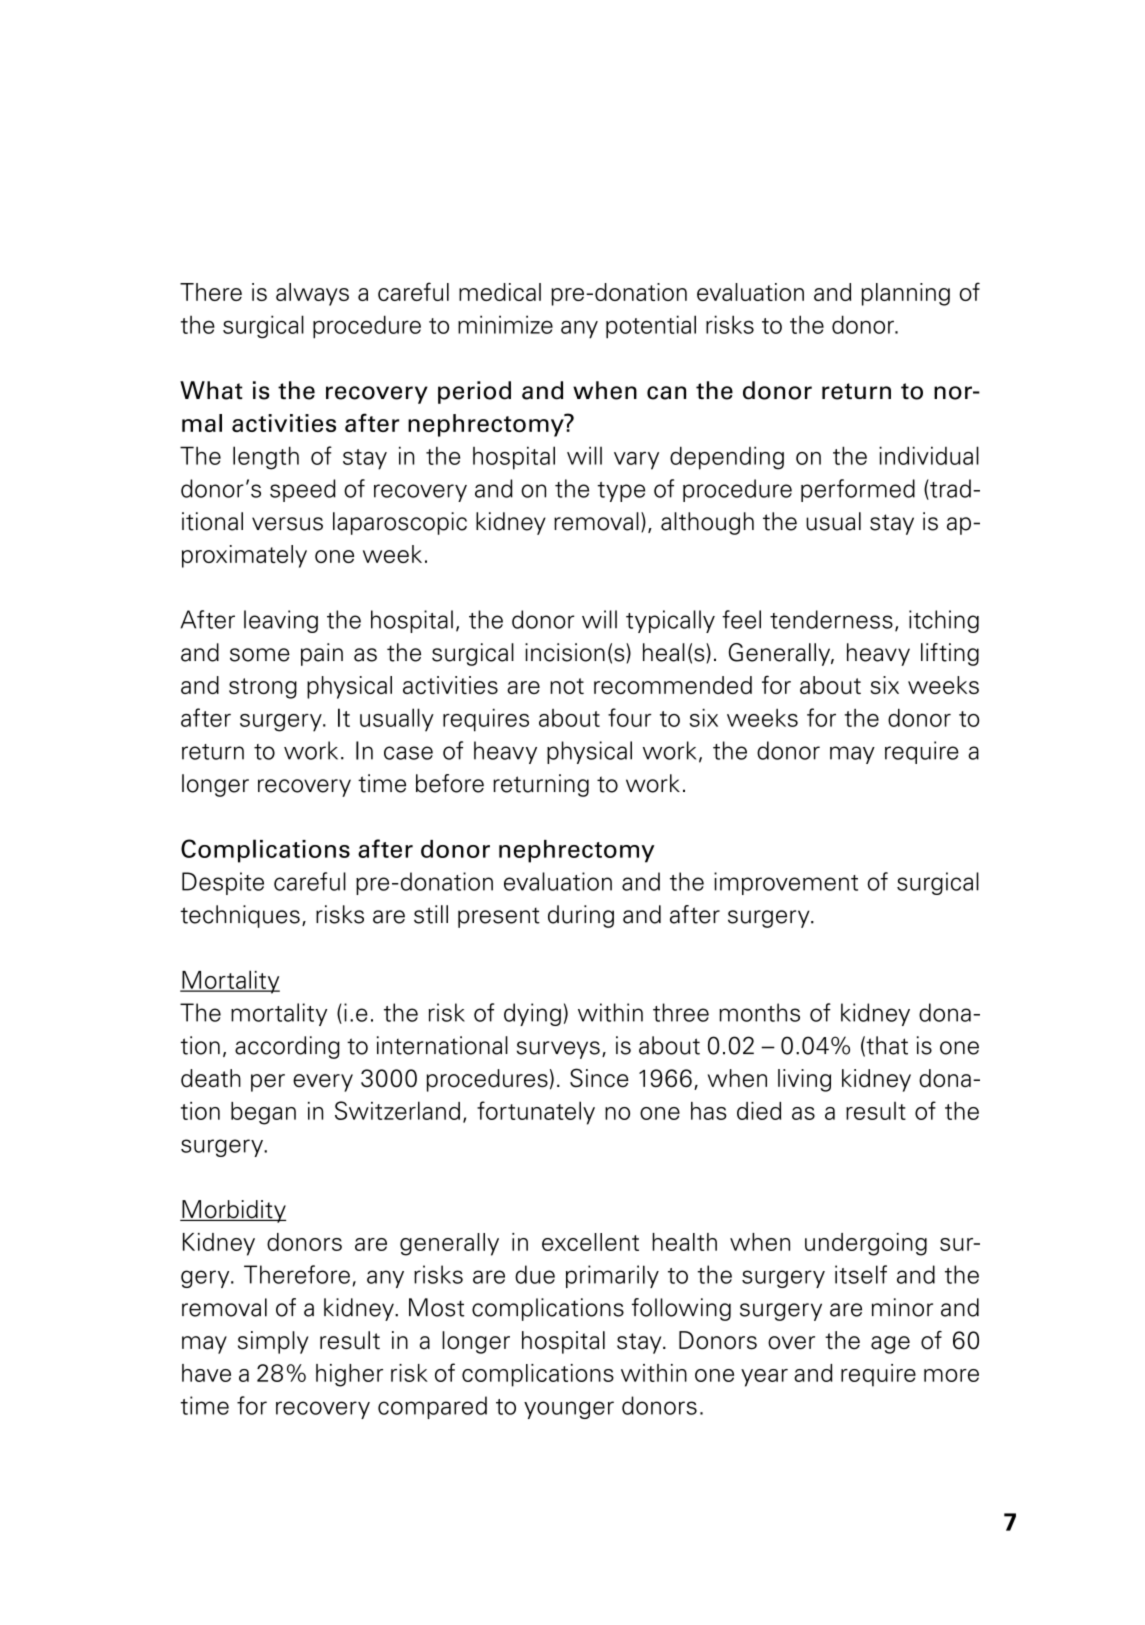  Describe the element at coordinates (890, 1345) in the screenshot. I see `age` at that location.
